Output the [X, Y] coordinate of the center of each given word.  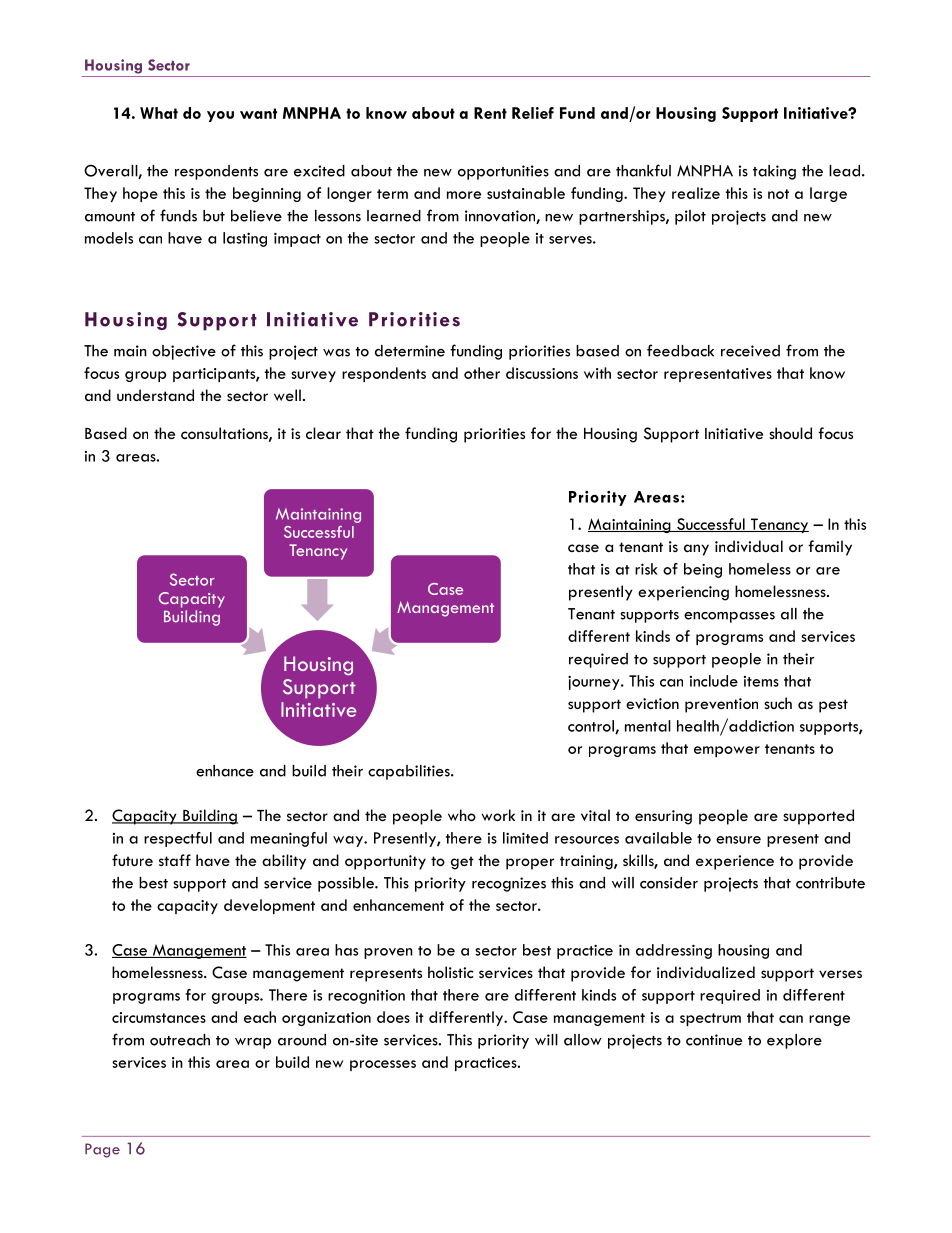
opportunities [503, 172]
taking [774, 172]
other [482, 373]
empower [727, 751]
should [790, 433]
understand [155, 395]
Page [102, 1150]
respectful [178, 839]
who [462, 815]
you [220, 116]
